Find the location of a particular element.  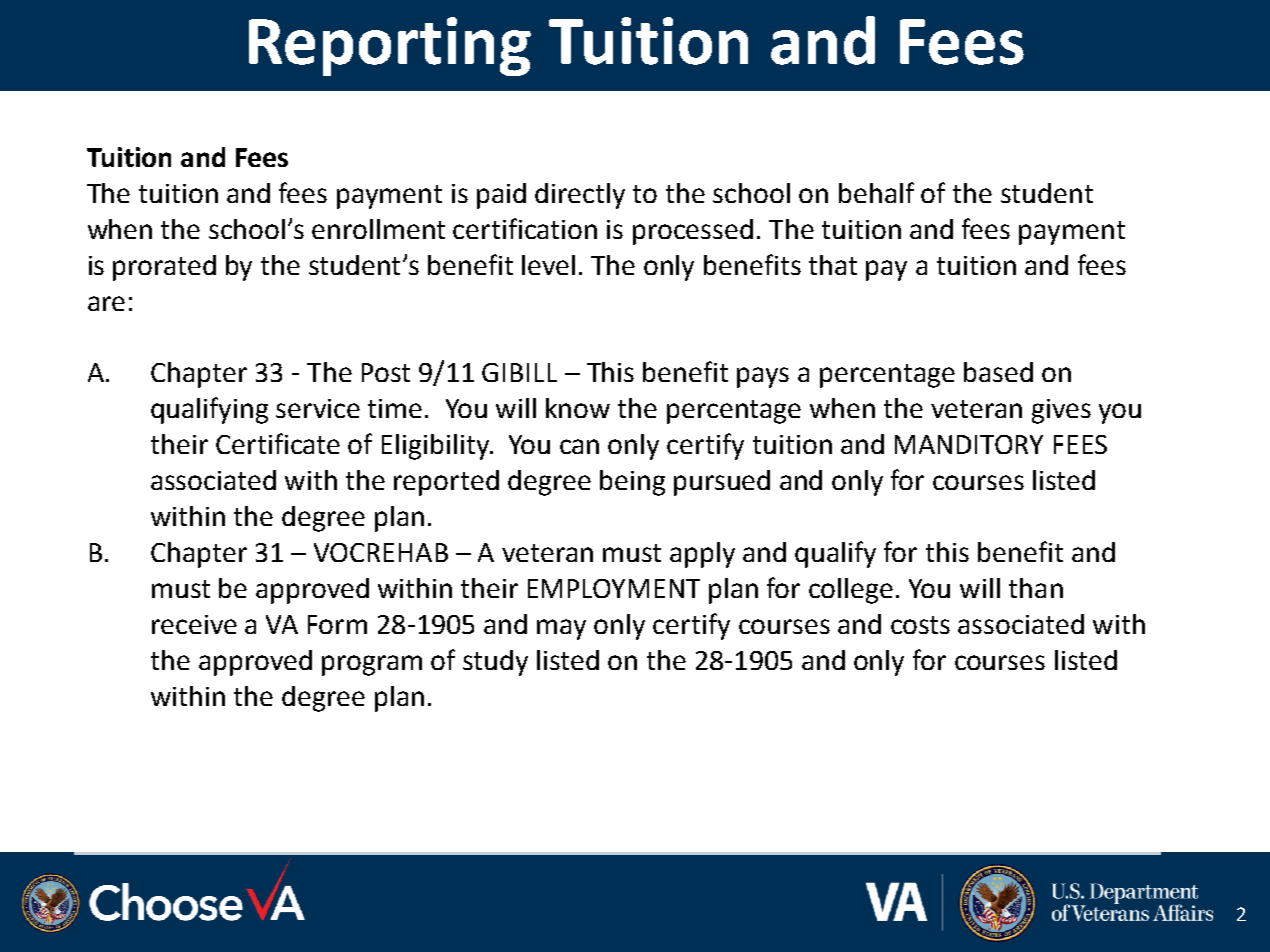

level is located at coordinates (548, 265).
